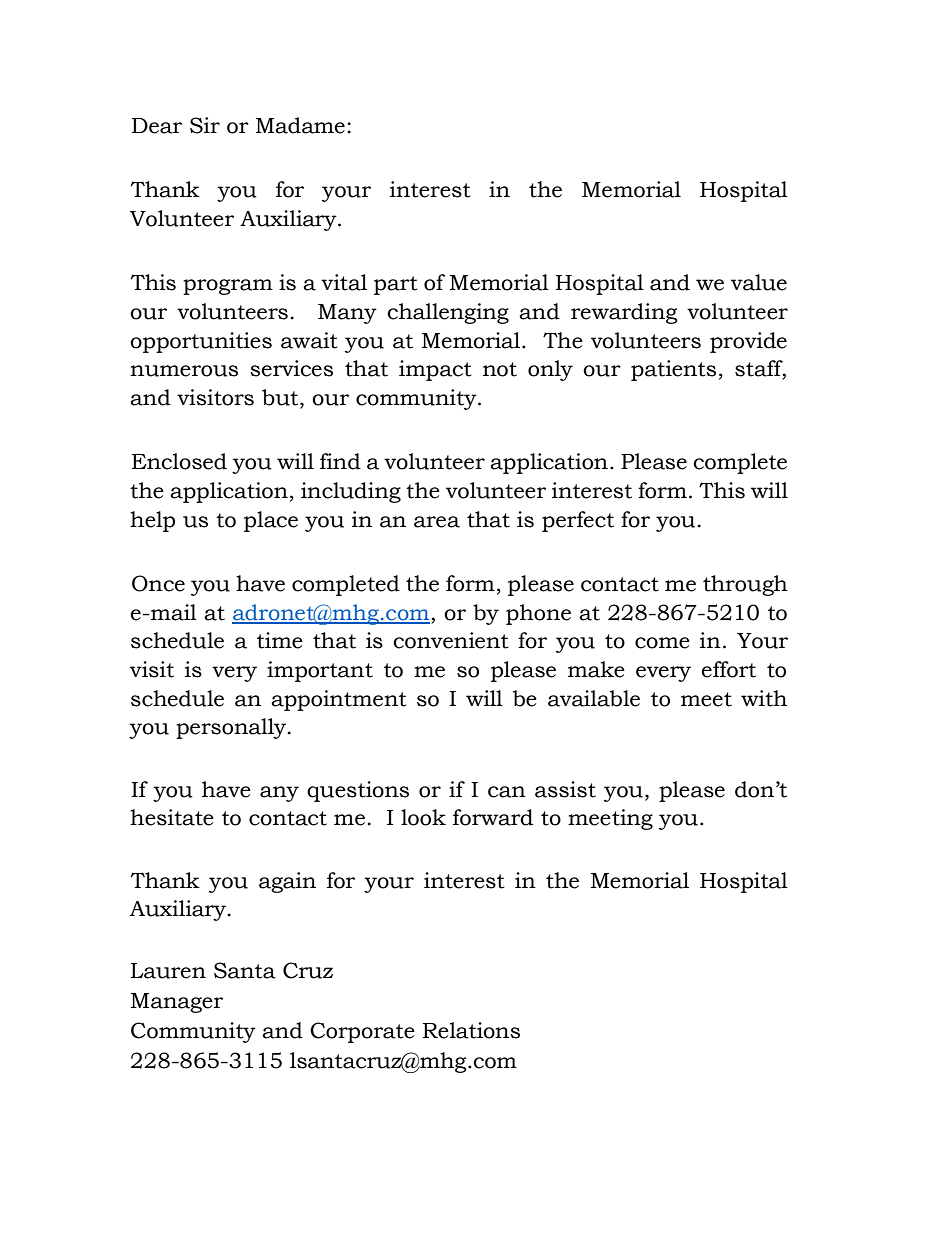  Describe the element at coordinates (451, 640) in the screenshot. I see `convenient` at that location.
